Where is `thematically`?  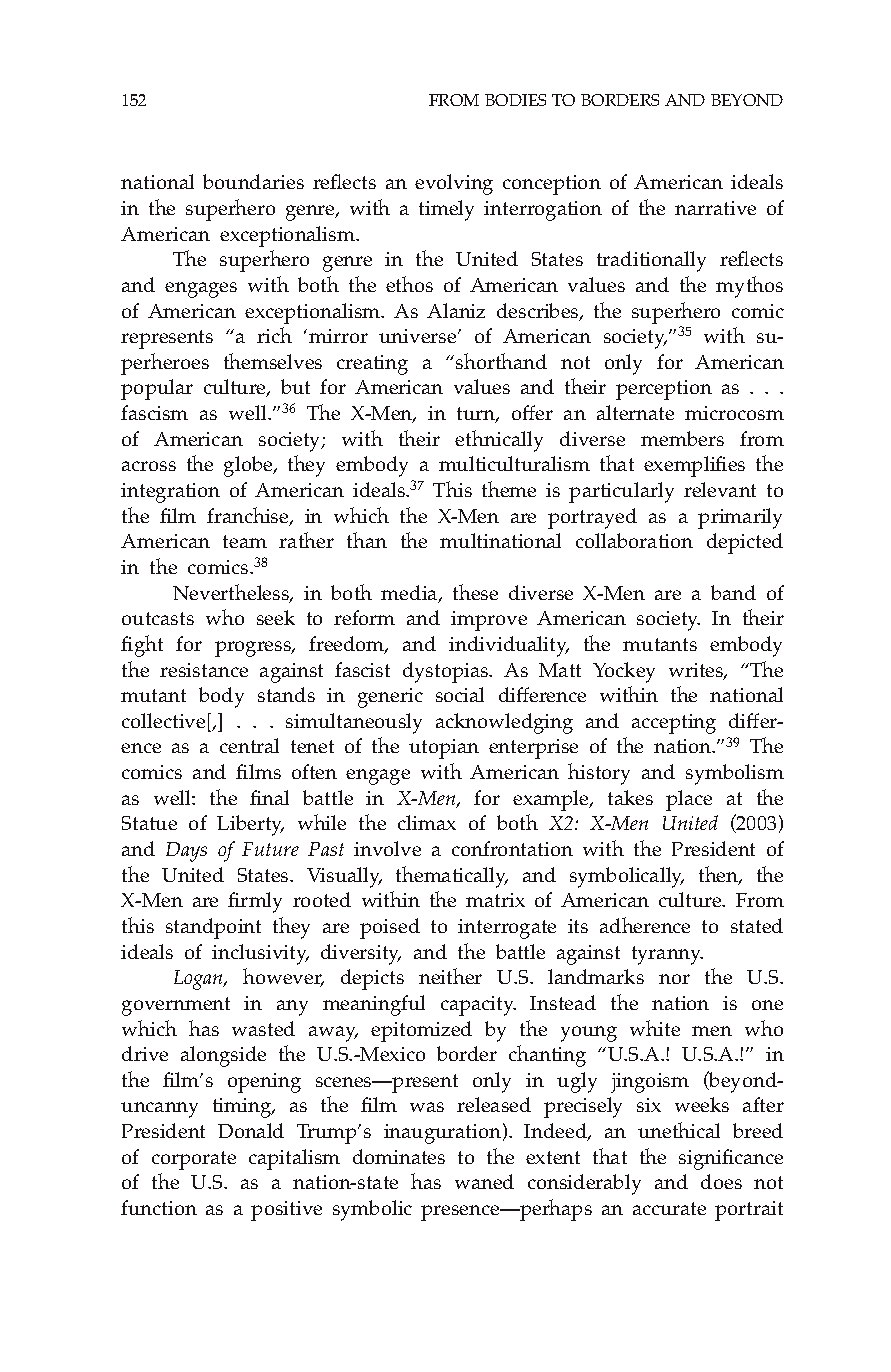
thematically is located at coordinates (452, 877).
